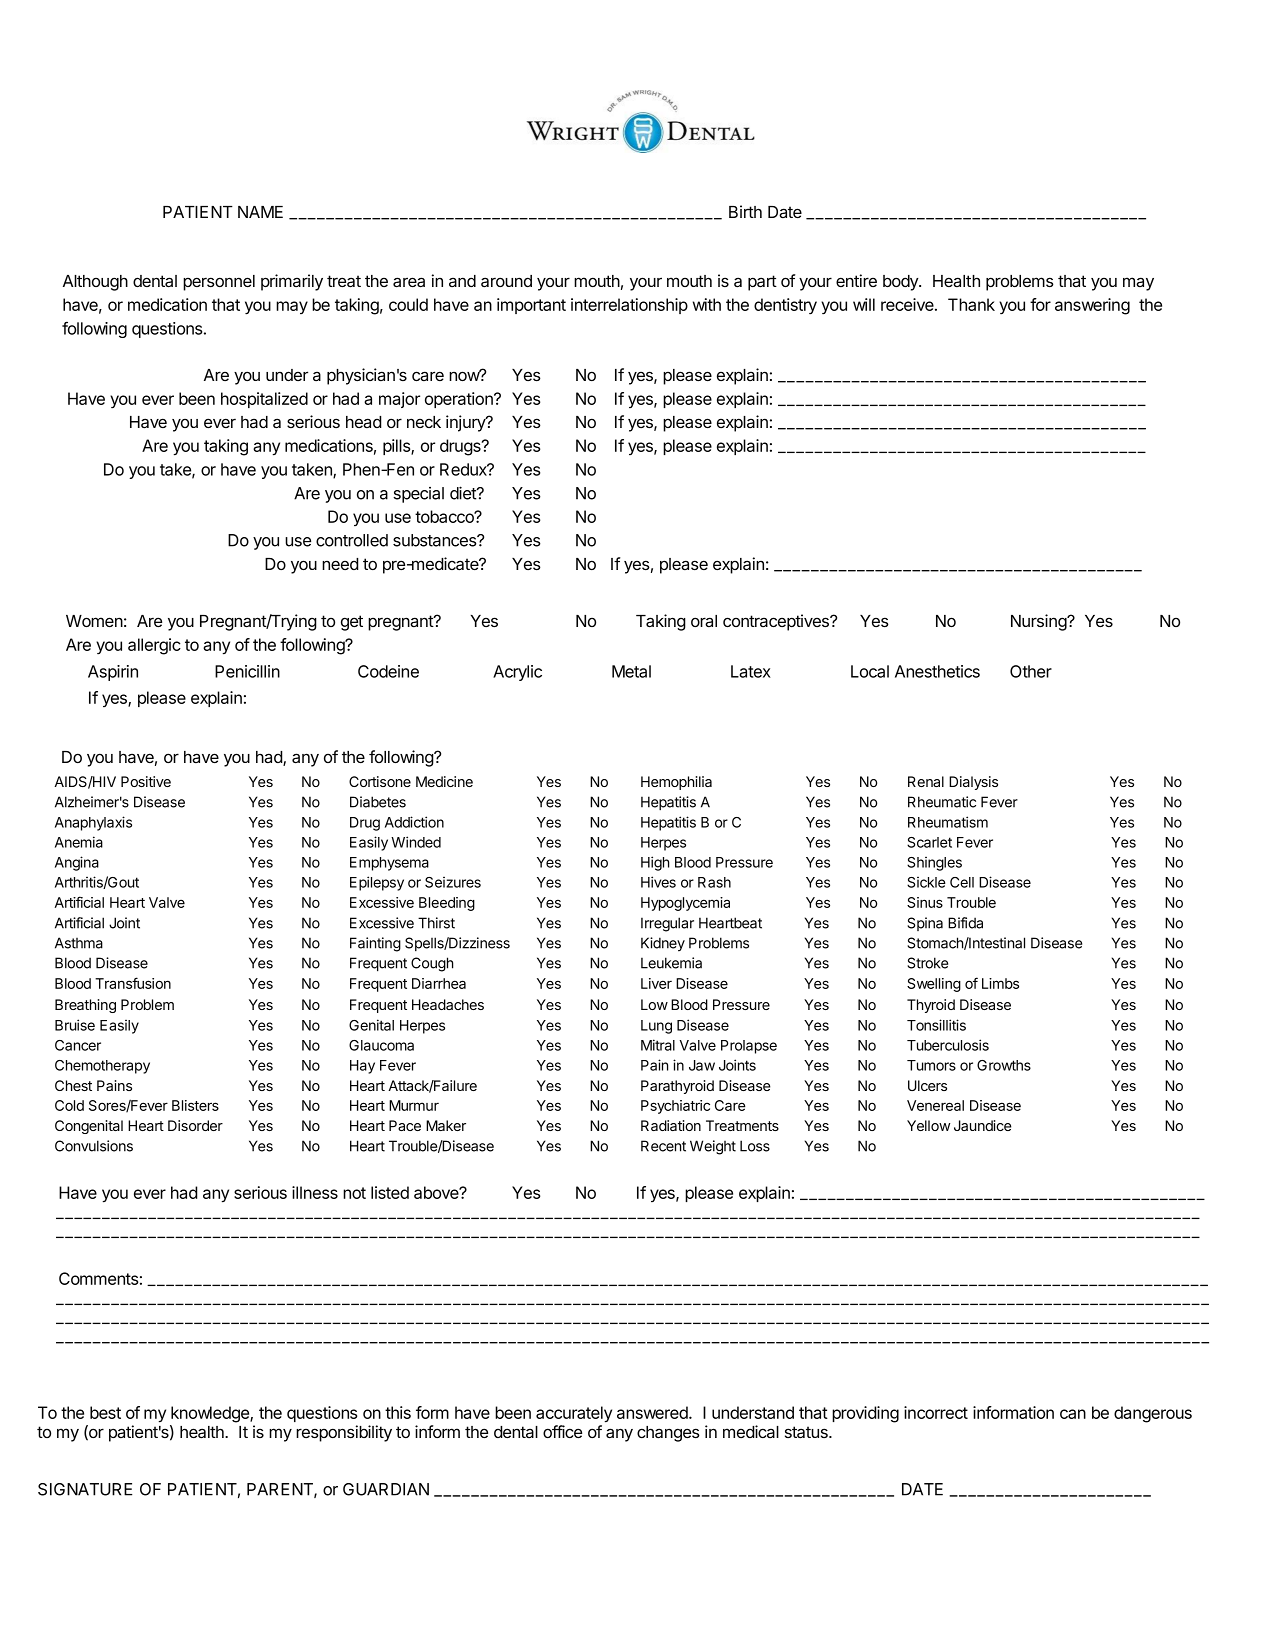 The height and width of the screenshot is (1645, 1271). Describe the element at coordinates (629, 306) in the screenshot. I see `interrelationship` at that location.
